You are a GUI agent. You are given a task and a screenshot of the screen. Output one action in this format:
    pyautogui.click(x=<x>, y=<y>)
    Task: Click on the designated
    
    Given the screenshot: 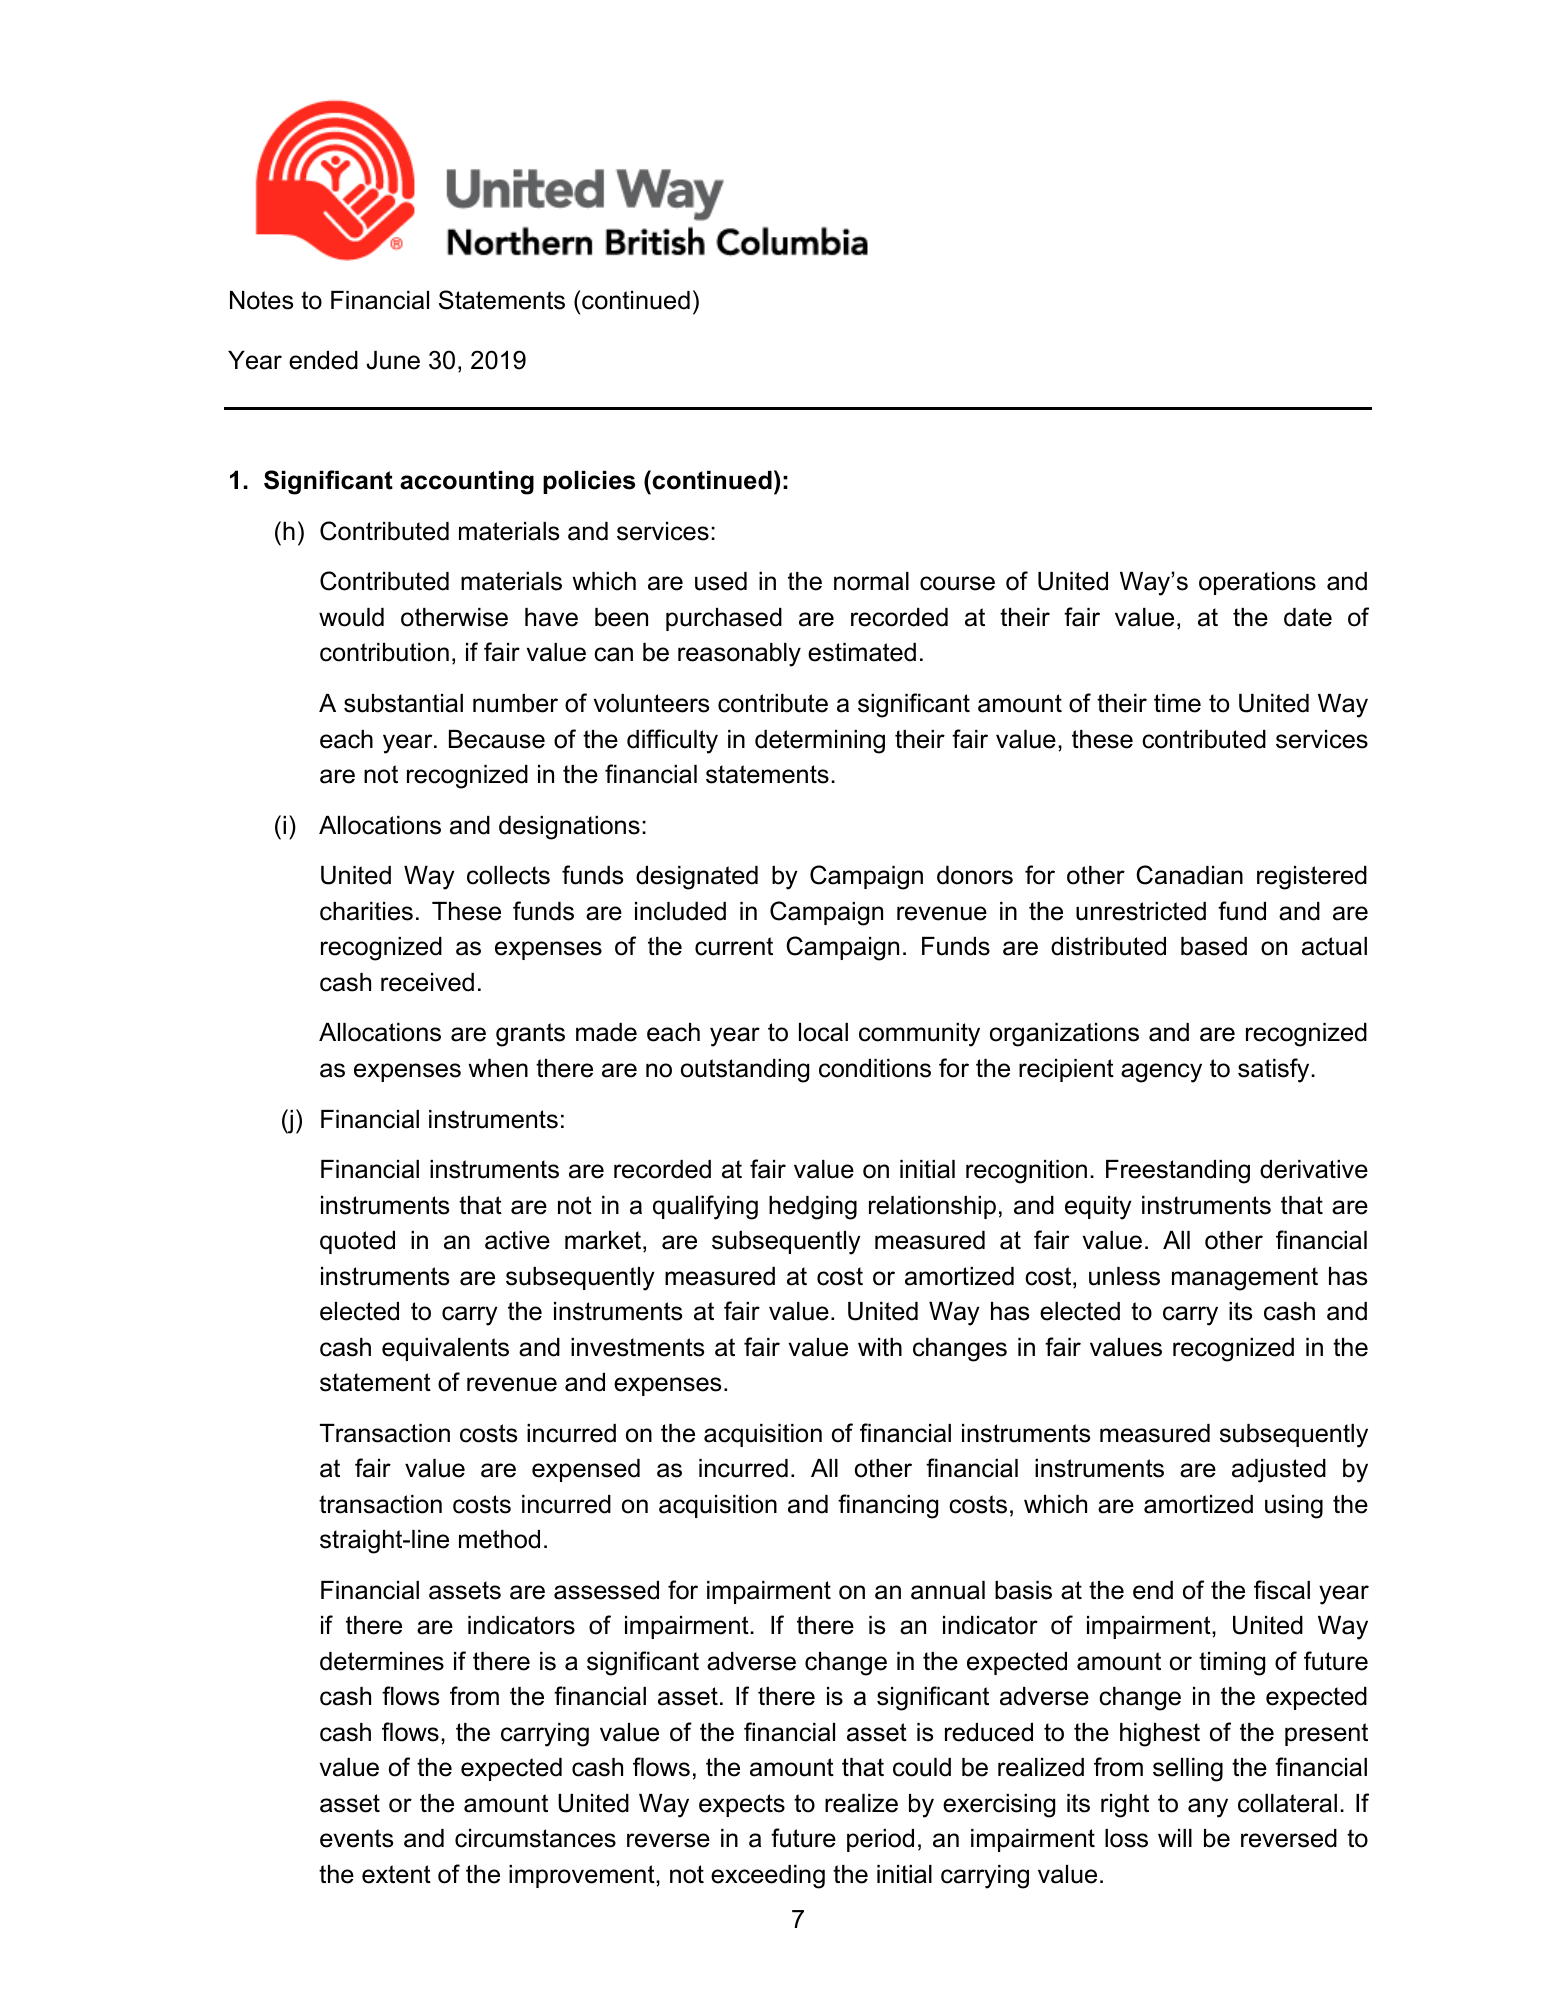 What is the action you would take?
    pyautogui.click(x=697, y=878)
